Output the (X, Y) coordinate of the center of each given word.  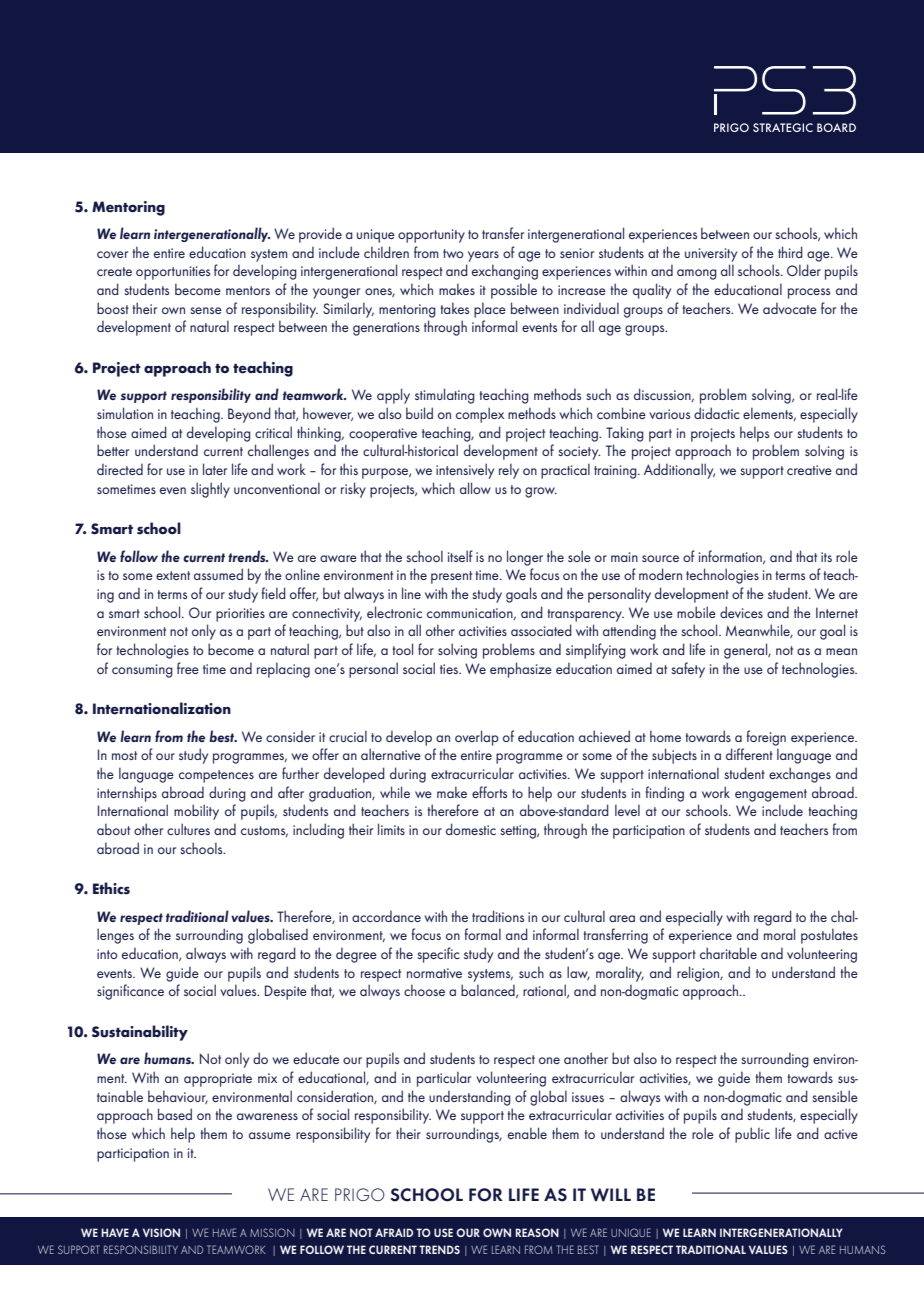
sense (206, 310)
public (752, 1135)
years (483, 256)
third (790, 252)
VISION (161, 1232)
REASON (537, 1232)
